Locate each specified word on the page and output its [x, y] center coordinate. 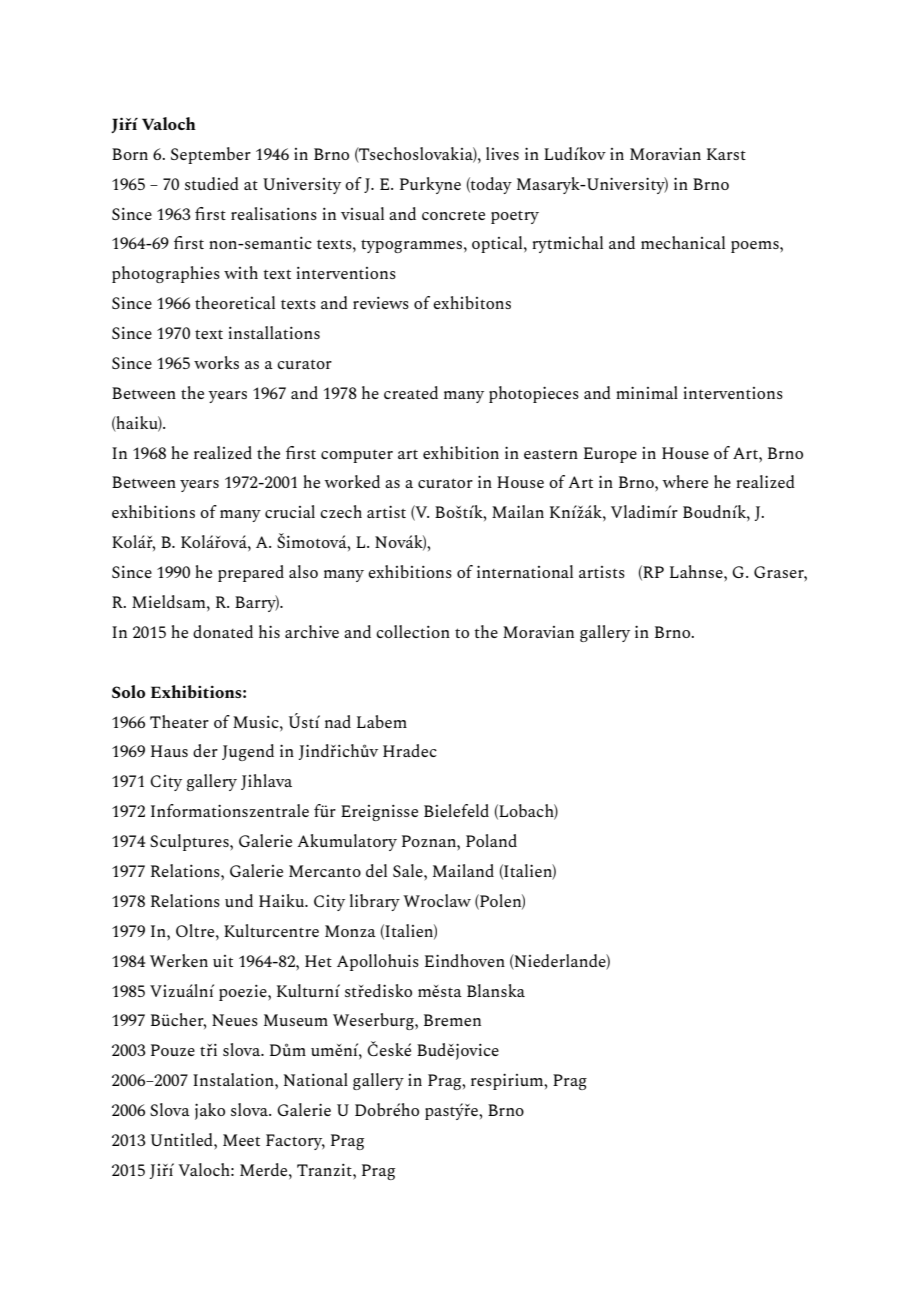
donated [223, 631]
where [685, 481]
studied [212, 183]
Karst [726, 154]
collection [413, 631]
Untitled [183, 1139]
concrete [453, 215]
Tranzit [325, 1170]
